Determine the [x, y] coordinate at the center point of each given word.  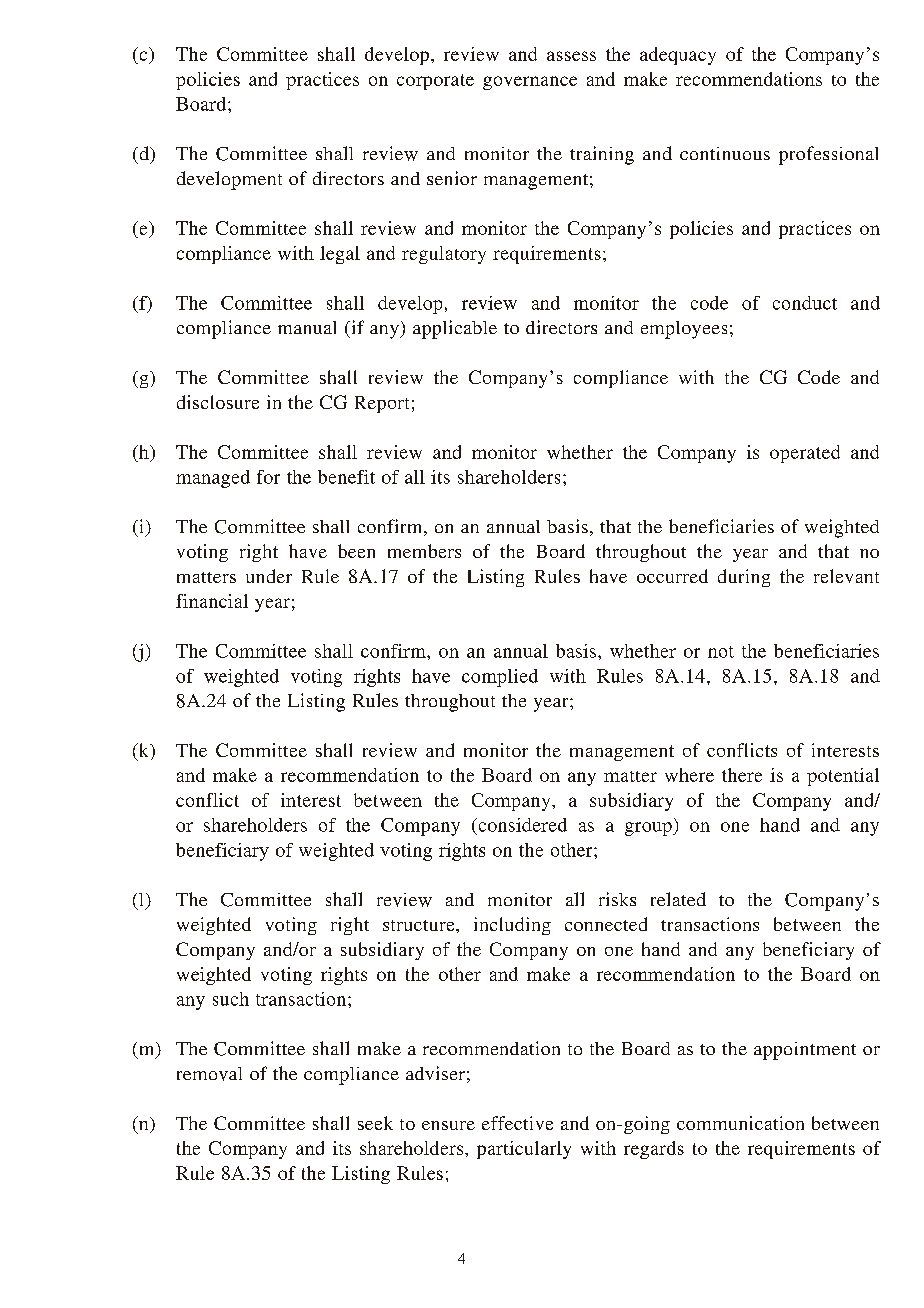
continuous [725, 153]
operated [805, 454]
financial [212, 601]
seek [375, 1123]
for [268, 477]
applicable [455, 329]
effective [517, 1123]
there [742, 775]
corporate [435, 82]
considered [521, 825]
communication [740, 1123]
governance [530, 83]
